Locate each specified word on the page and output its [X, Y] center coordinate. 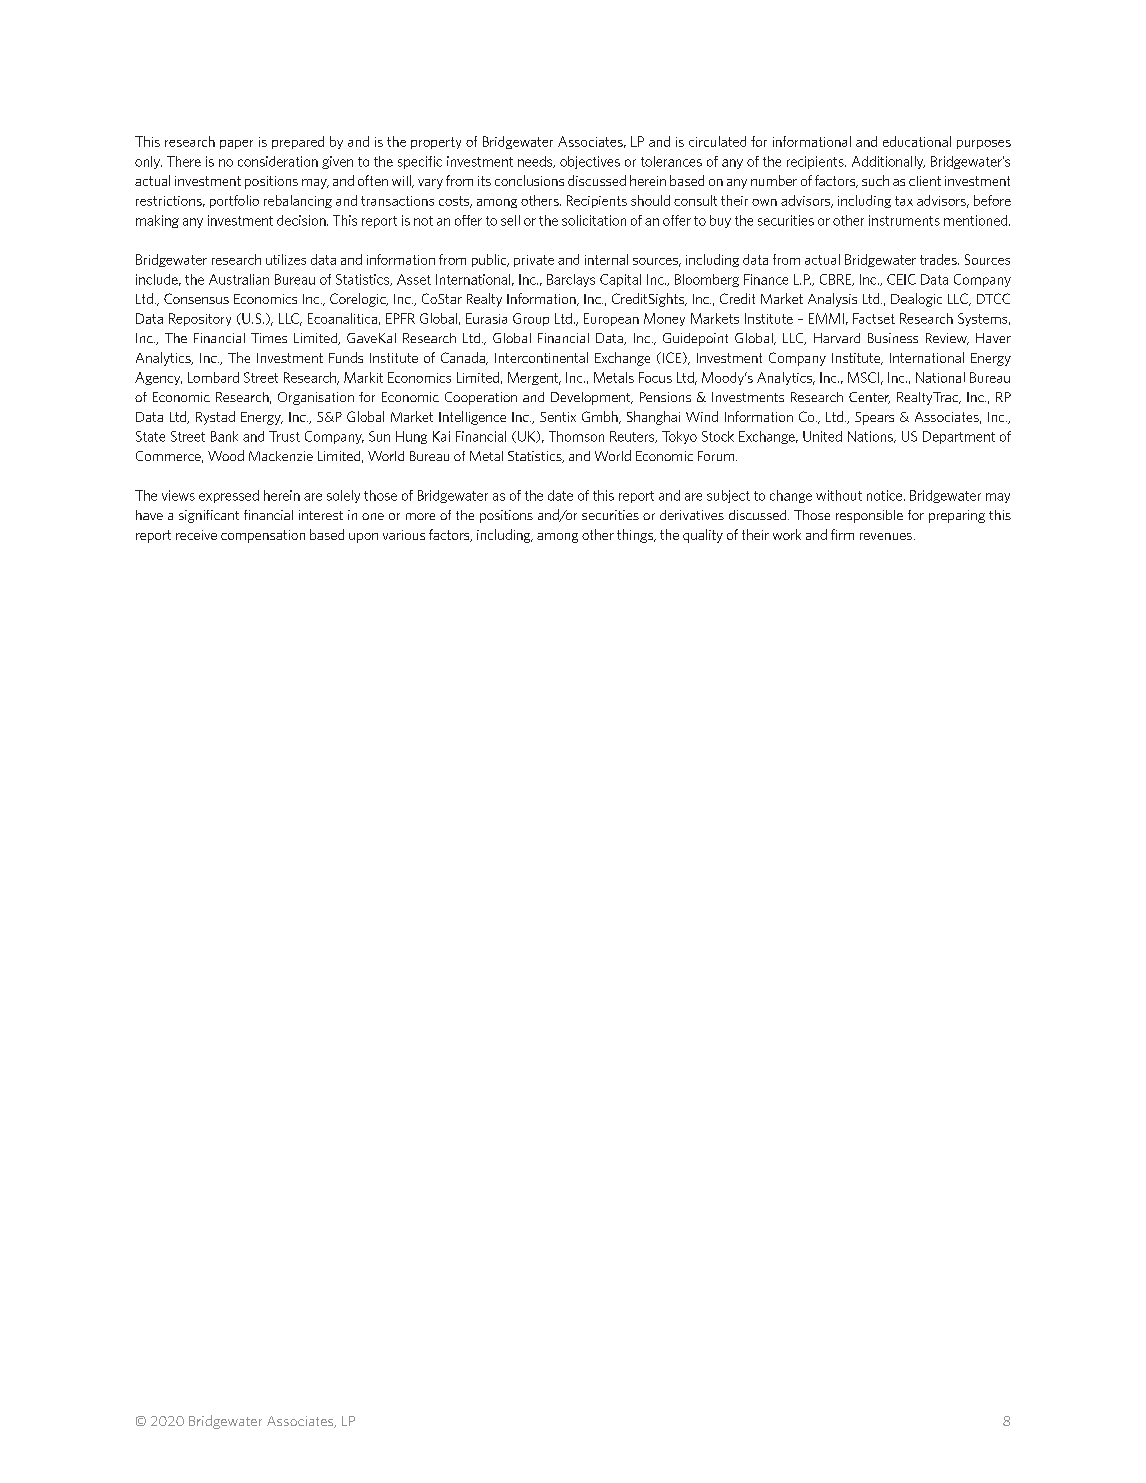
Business [893, 338]
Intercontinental [541, 357]
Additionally [888, 162]
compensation [263, 536]
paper [236, 144]
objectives [590, 162]
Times [269, 338]
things [636, 536]
